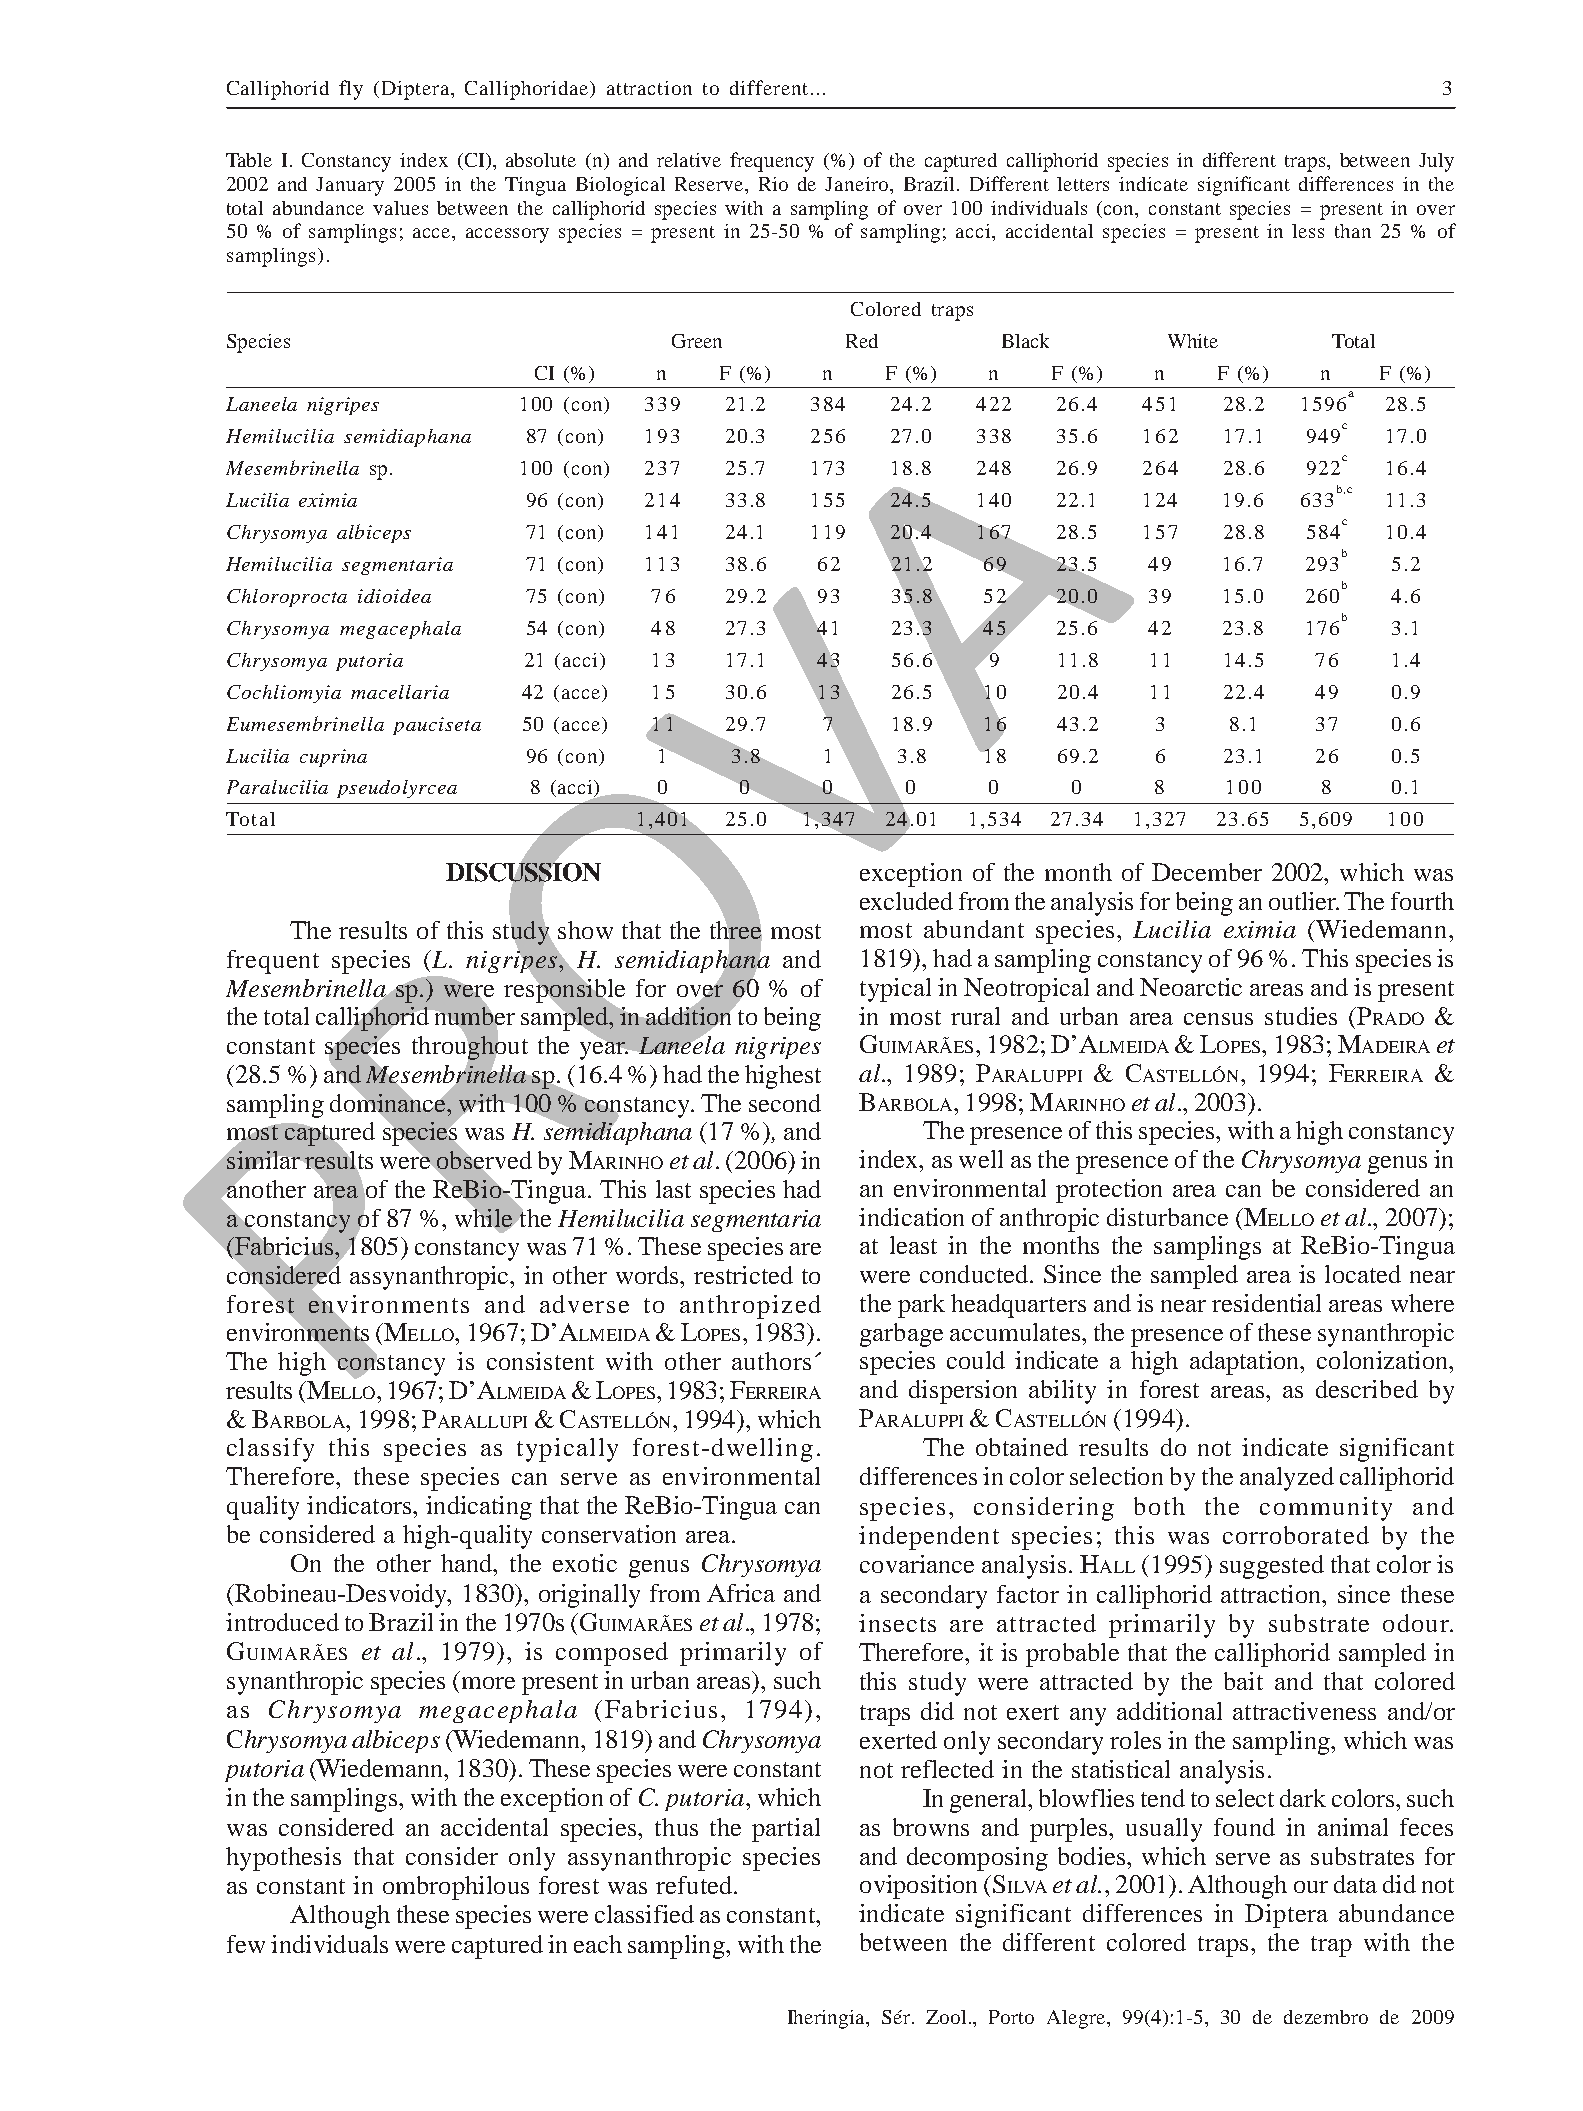  What do you see at coordinates (858, 184) in the screenshot?
I see `Janeiro` at bounding box center [858, 184].
